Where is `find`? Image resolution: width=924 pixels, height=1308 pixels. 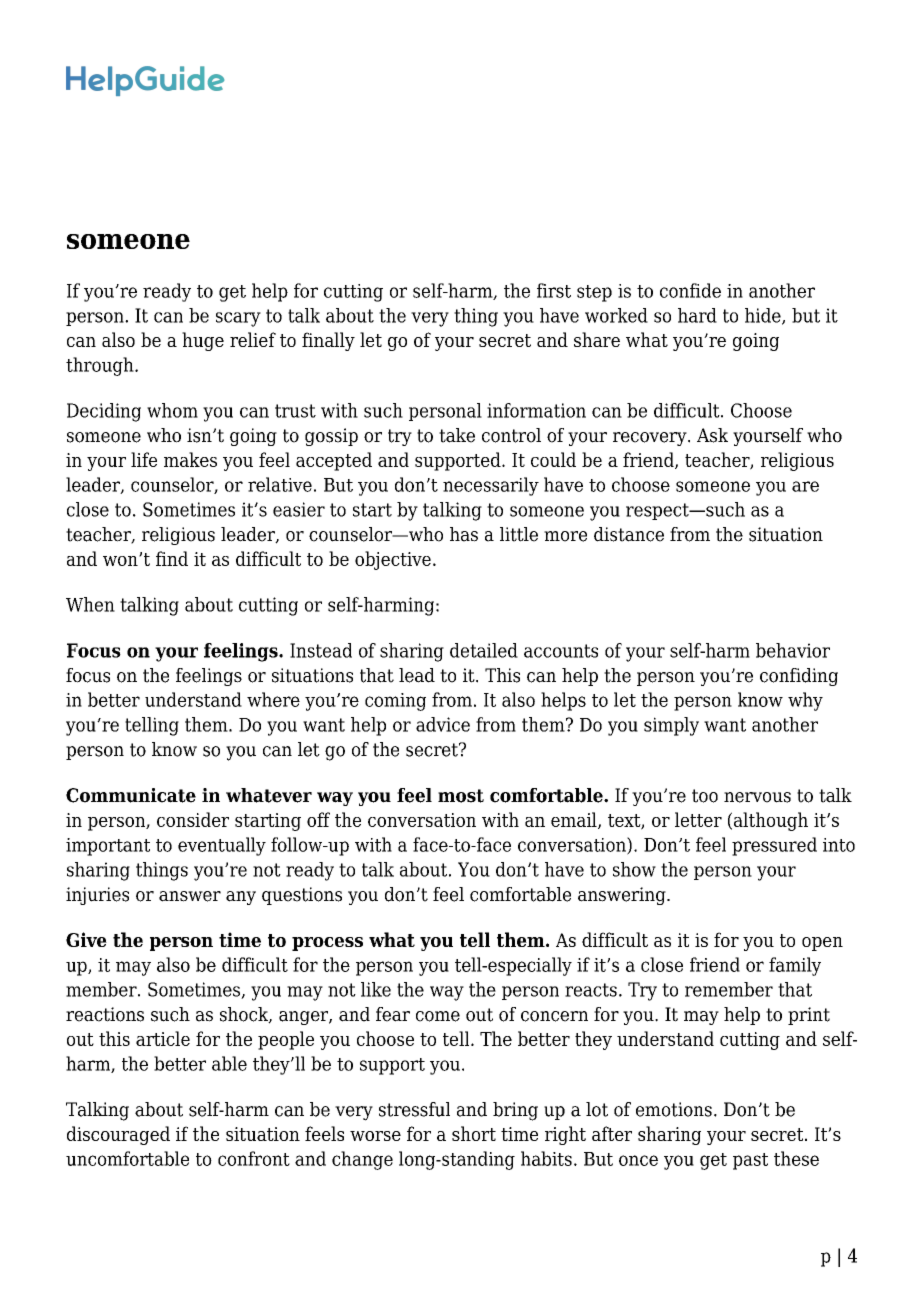 find is located at coordinates (172, 558).
